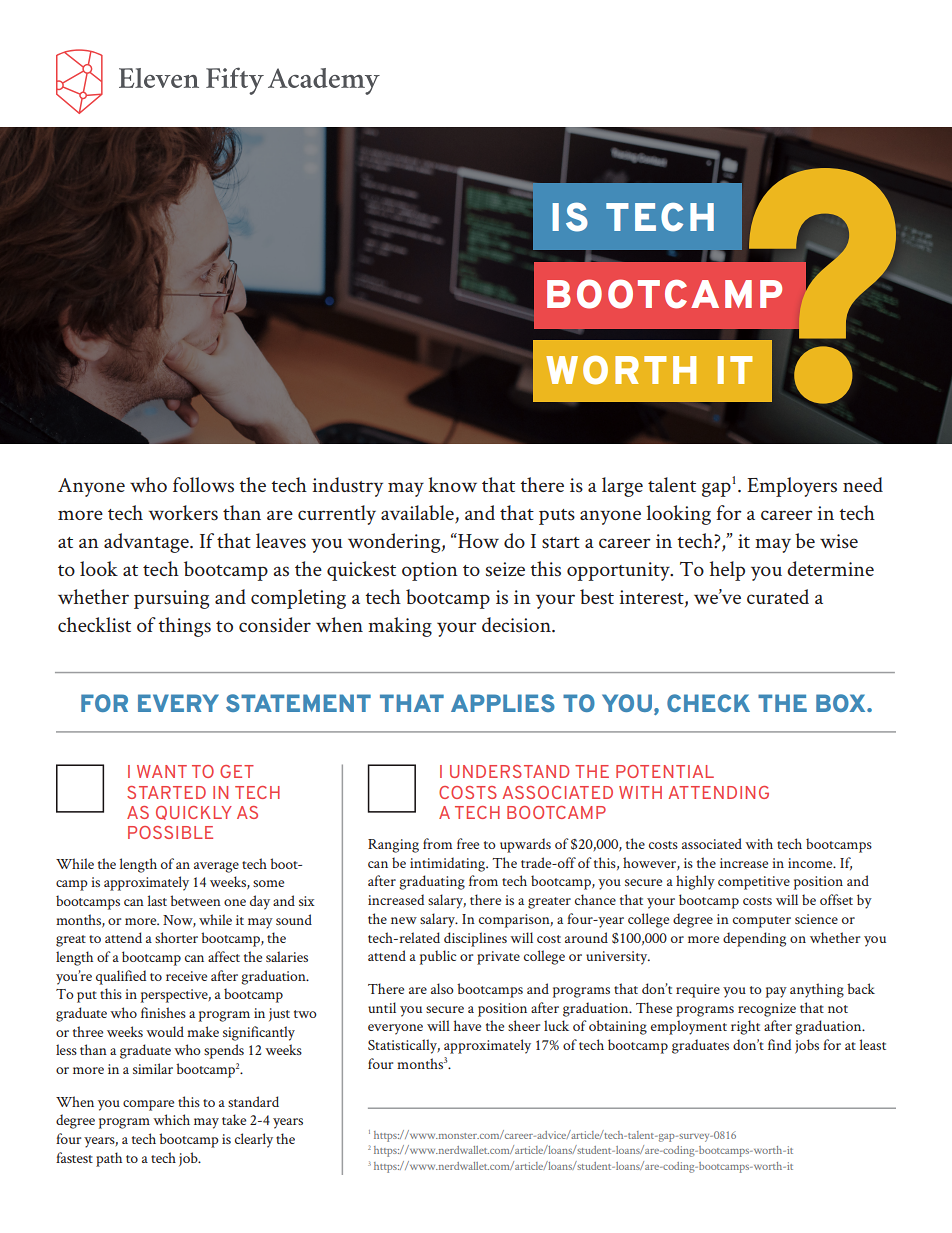  Describe the element at coordinates (452, 484) in the page. I see `know` at that location.
